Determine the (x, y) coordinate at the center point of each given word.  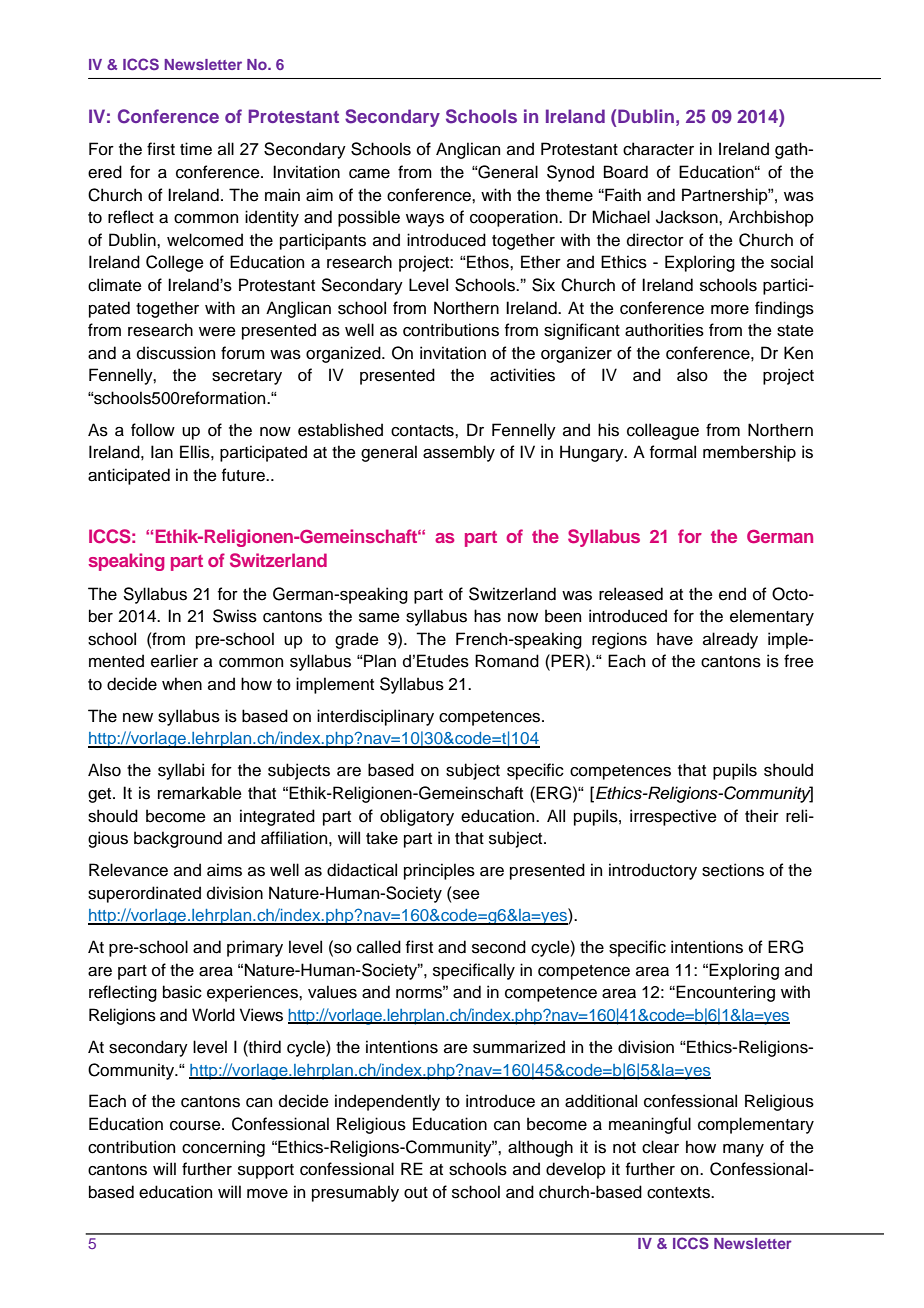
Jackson (688, 217)
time (196, 149)
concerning (223, 1148)
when (182, 684)
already (730, 640)
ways (425, 220)
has (487, 616)
